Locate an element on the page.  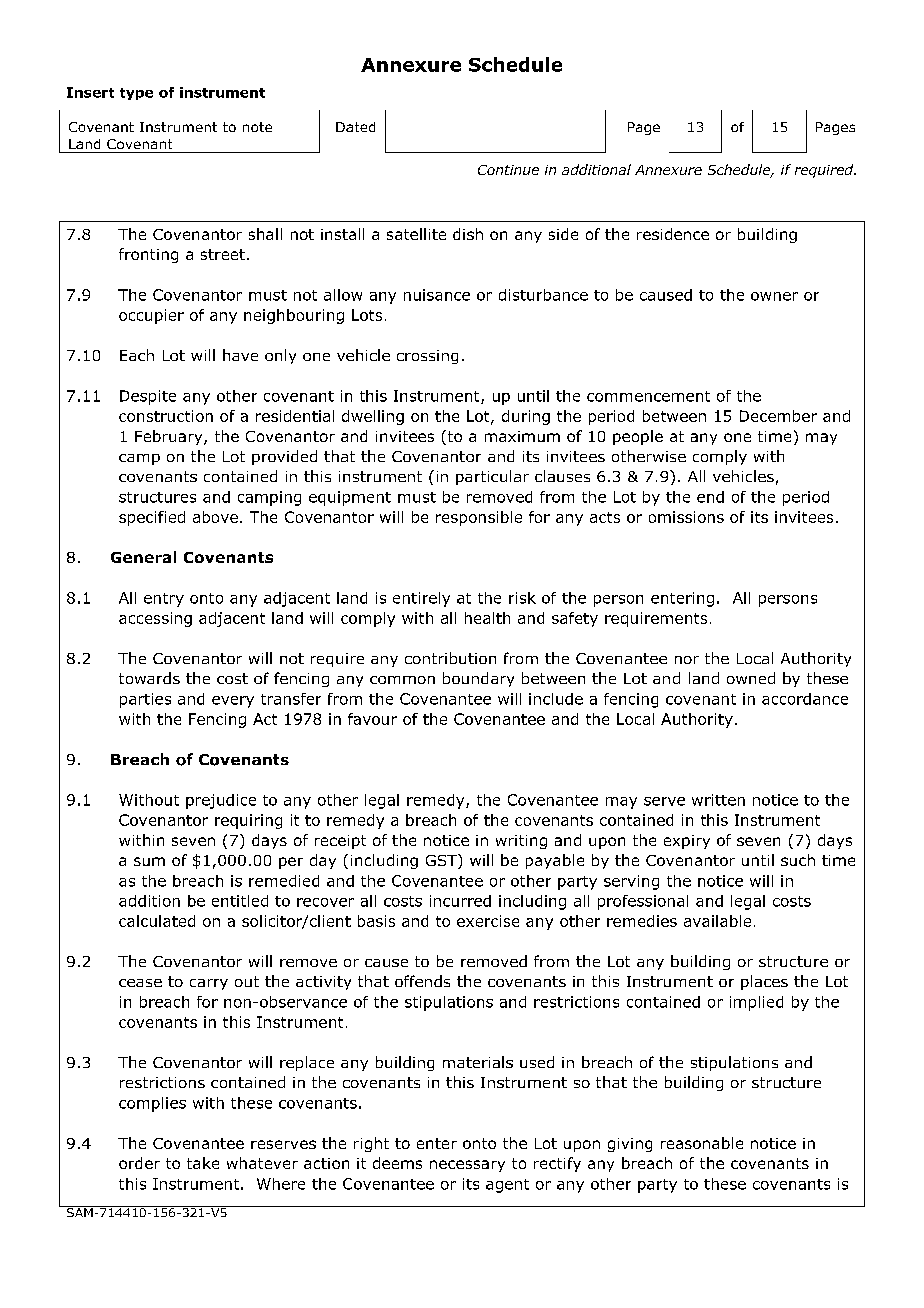
owner is located at coordinates (774, 296).
